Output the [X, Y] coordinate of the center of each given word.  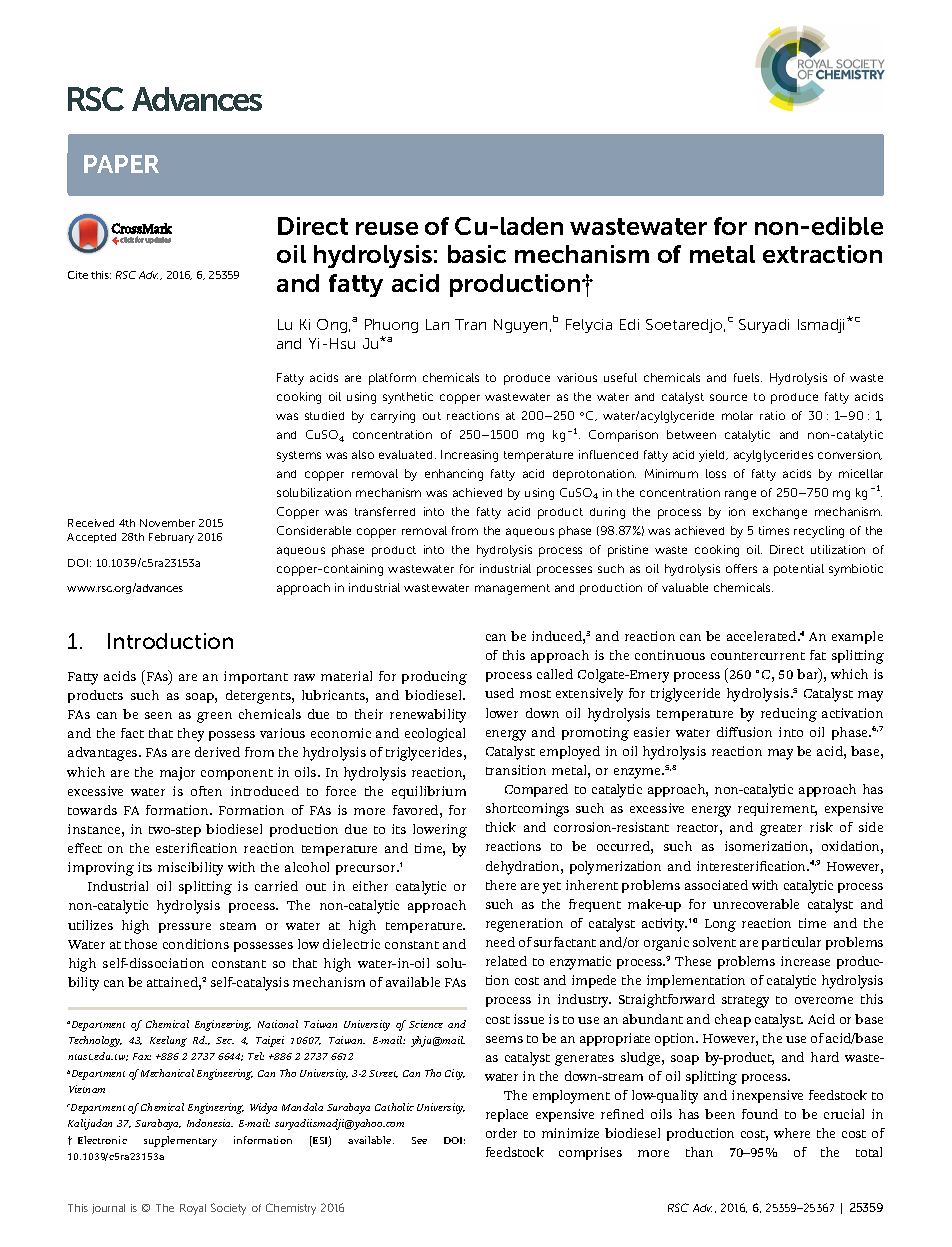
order [501, 1133]
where [792, 1133]
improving [101, 869]
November [167, 523]
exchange [780, 513]
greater [781, 830]
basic [477, 254]
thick [501, 827]
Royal [193, 1209]
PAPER [121, 164]
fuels [748, 377]
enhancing [454, 475]
